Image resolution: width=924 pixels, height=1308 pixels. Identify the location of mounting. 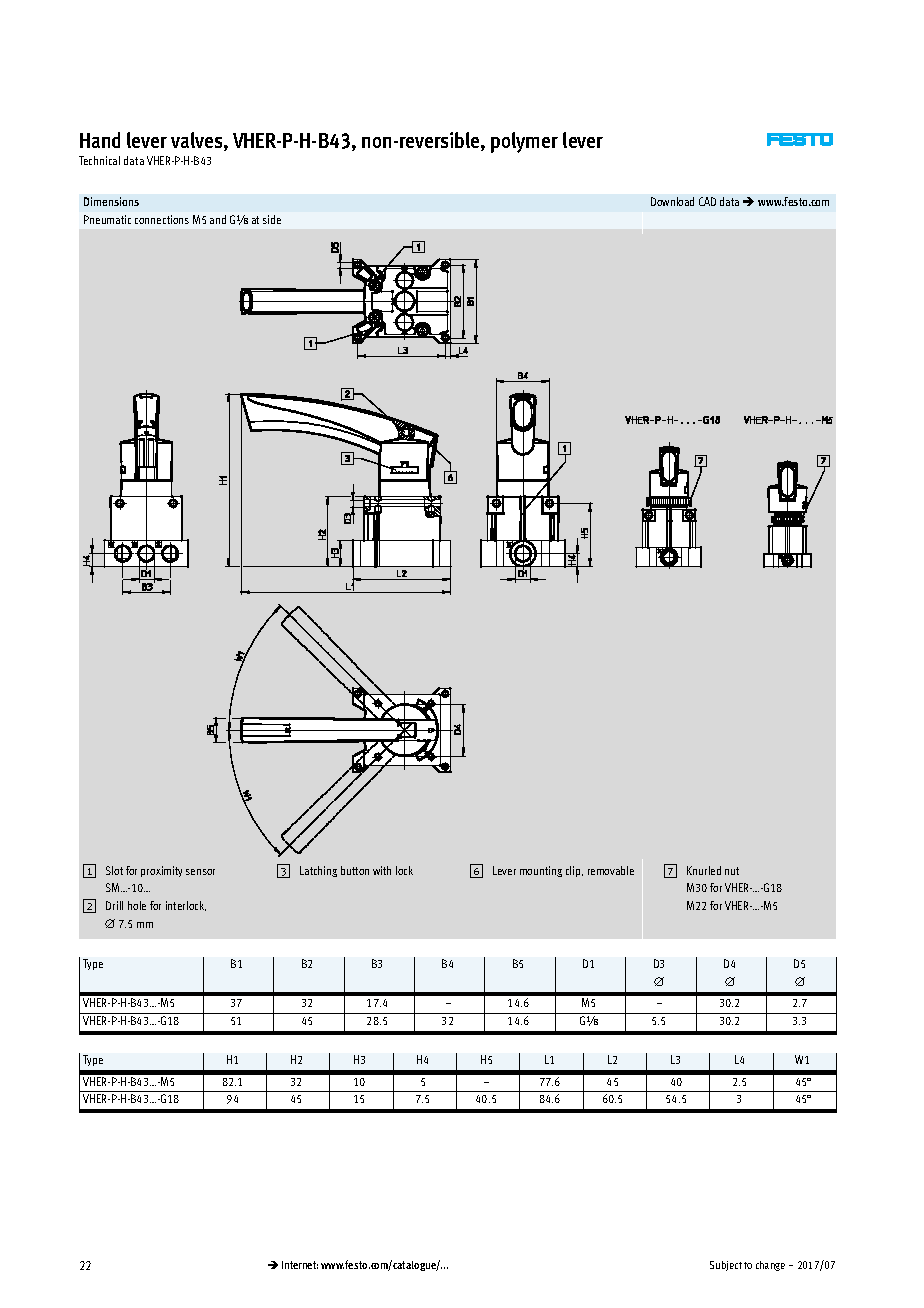
(541, 871).
